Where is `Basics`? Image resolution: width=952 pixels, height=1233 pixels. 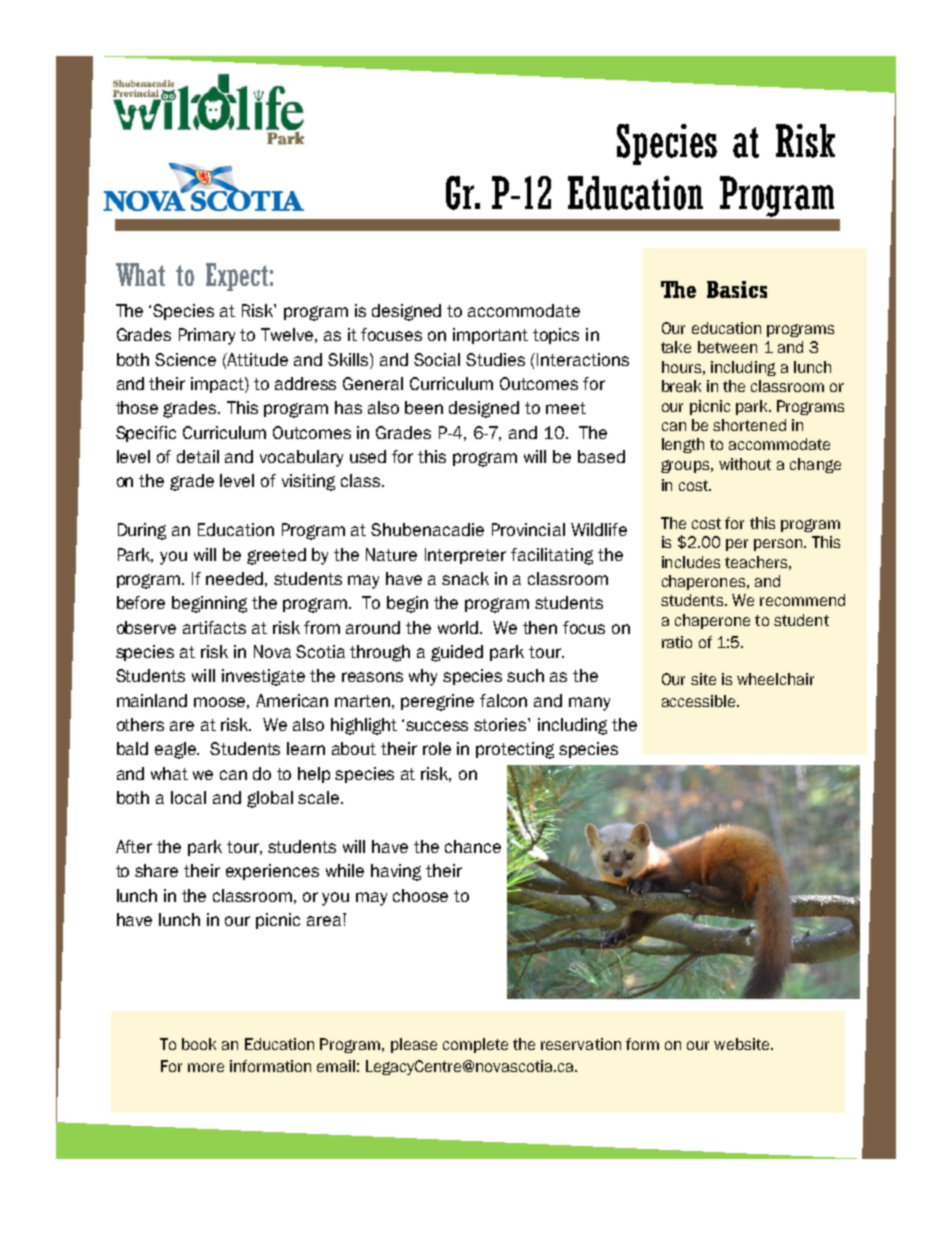
Basics is located at coordinates (737, 289).
